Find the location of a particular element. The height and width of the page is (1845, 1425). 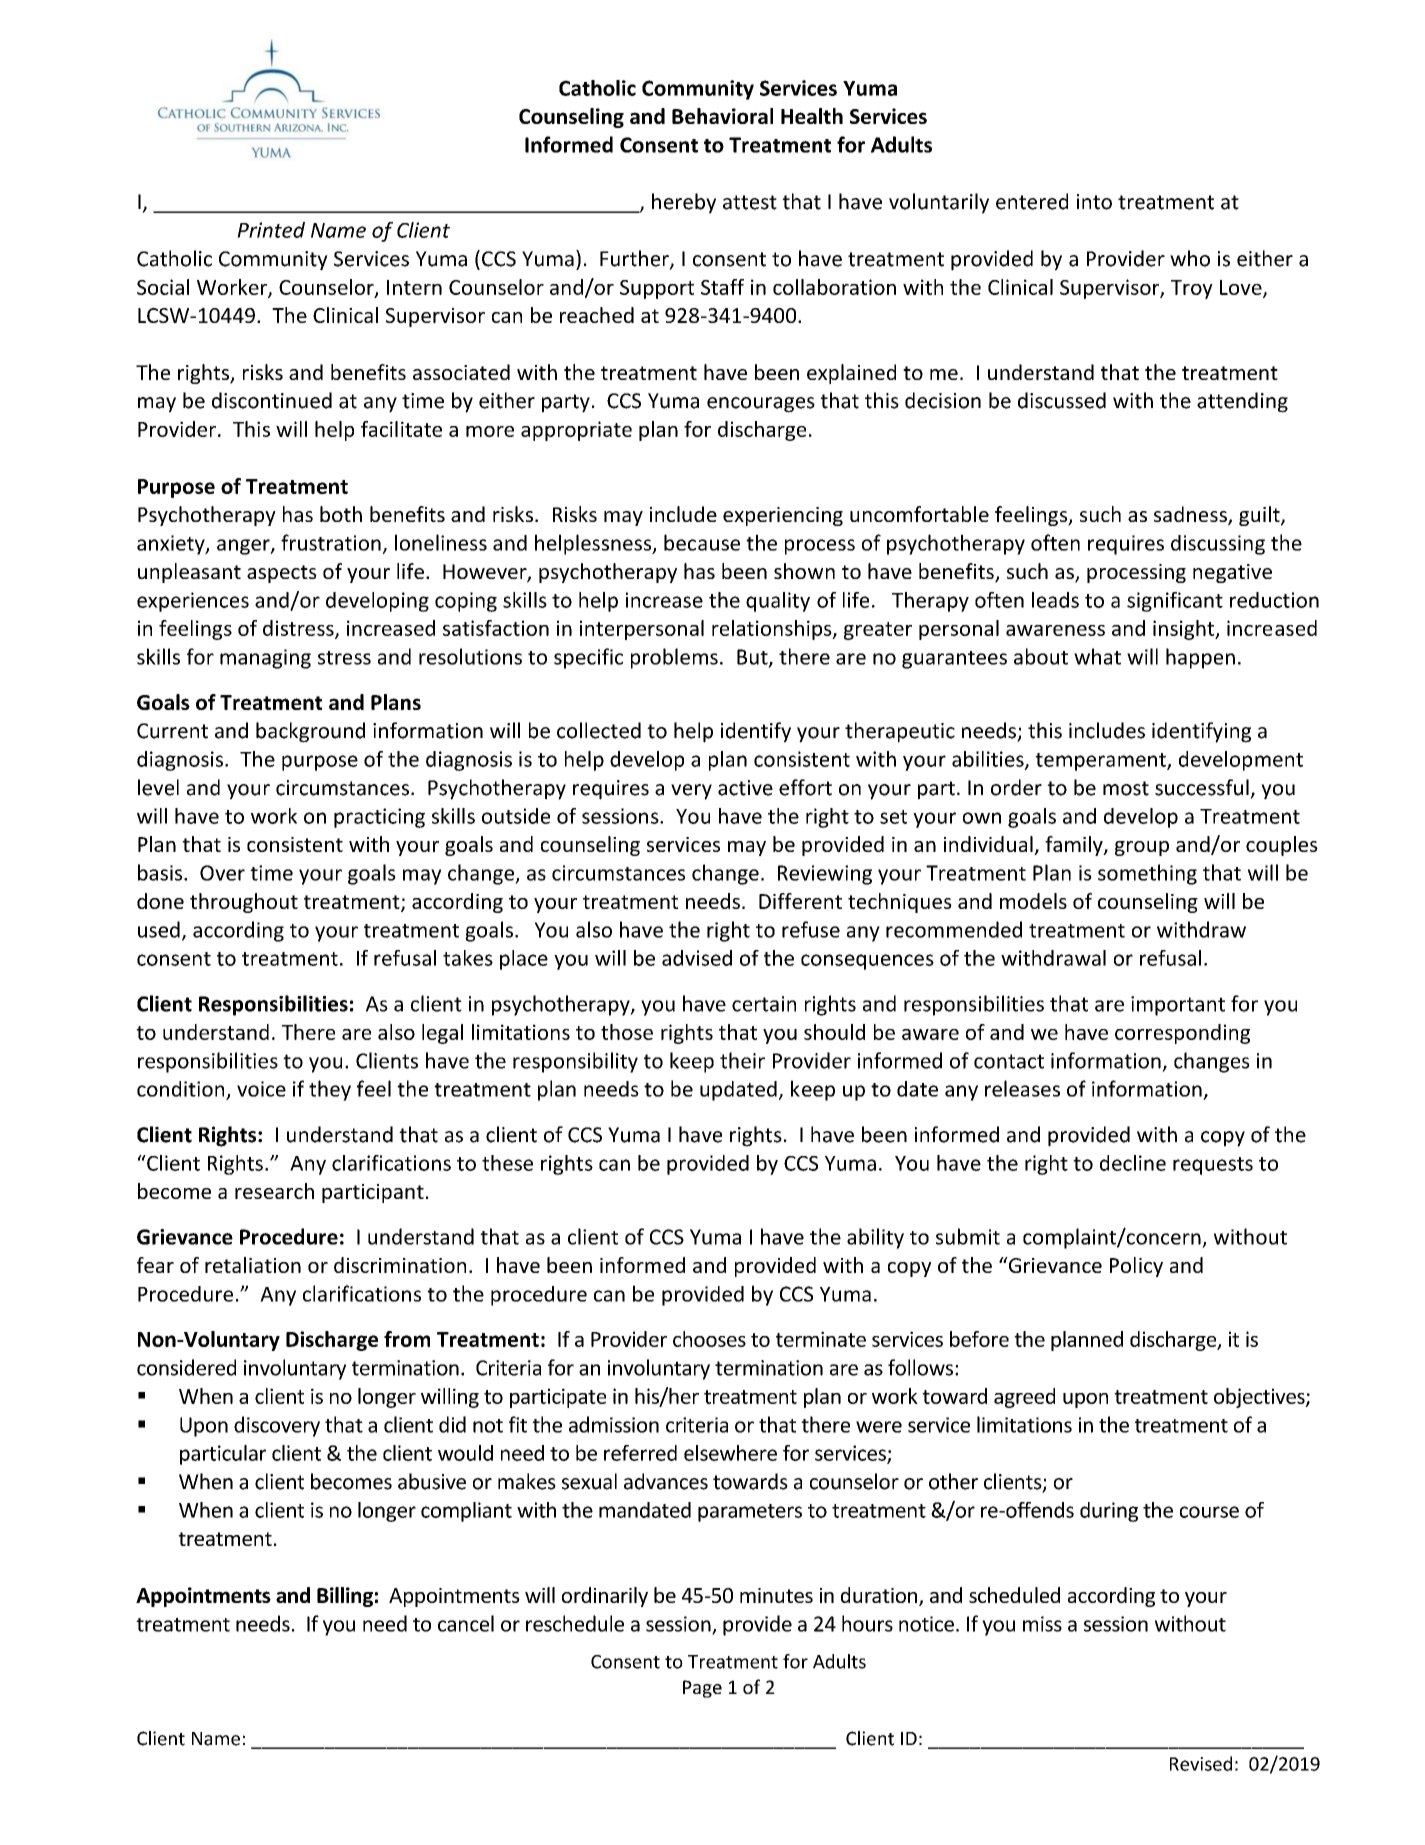

their is located at coordinates (742, 1060).
